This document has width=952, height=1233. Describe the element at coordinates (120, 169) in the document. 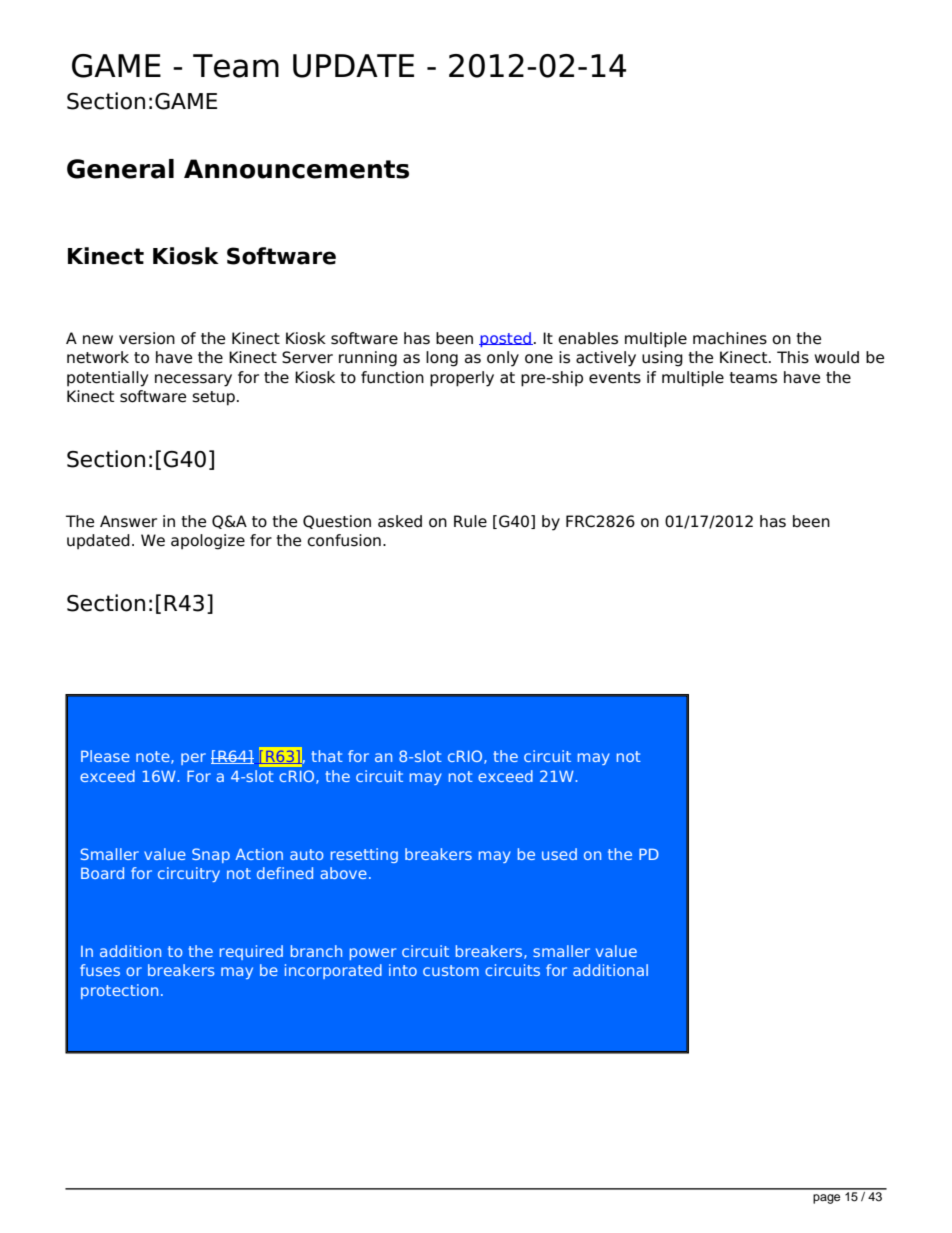

I see `General` at that location.
